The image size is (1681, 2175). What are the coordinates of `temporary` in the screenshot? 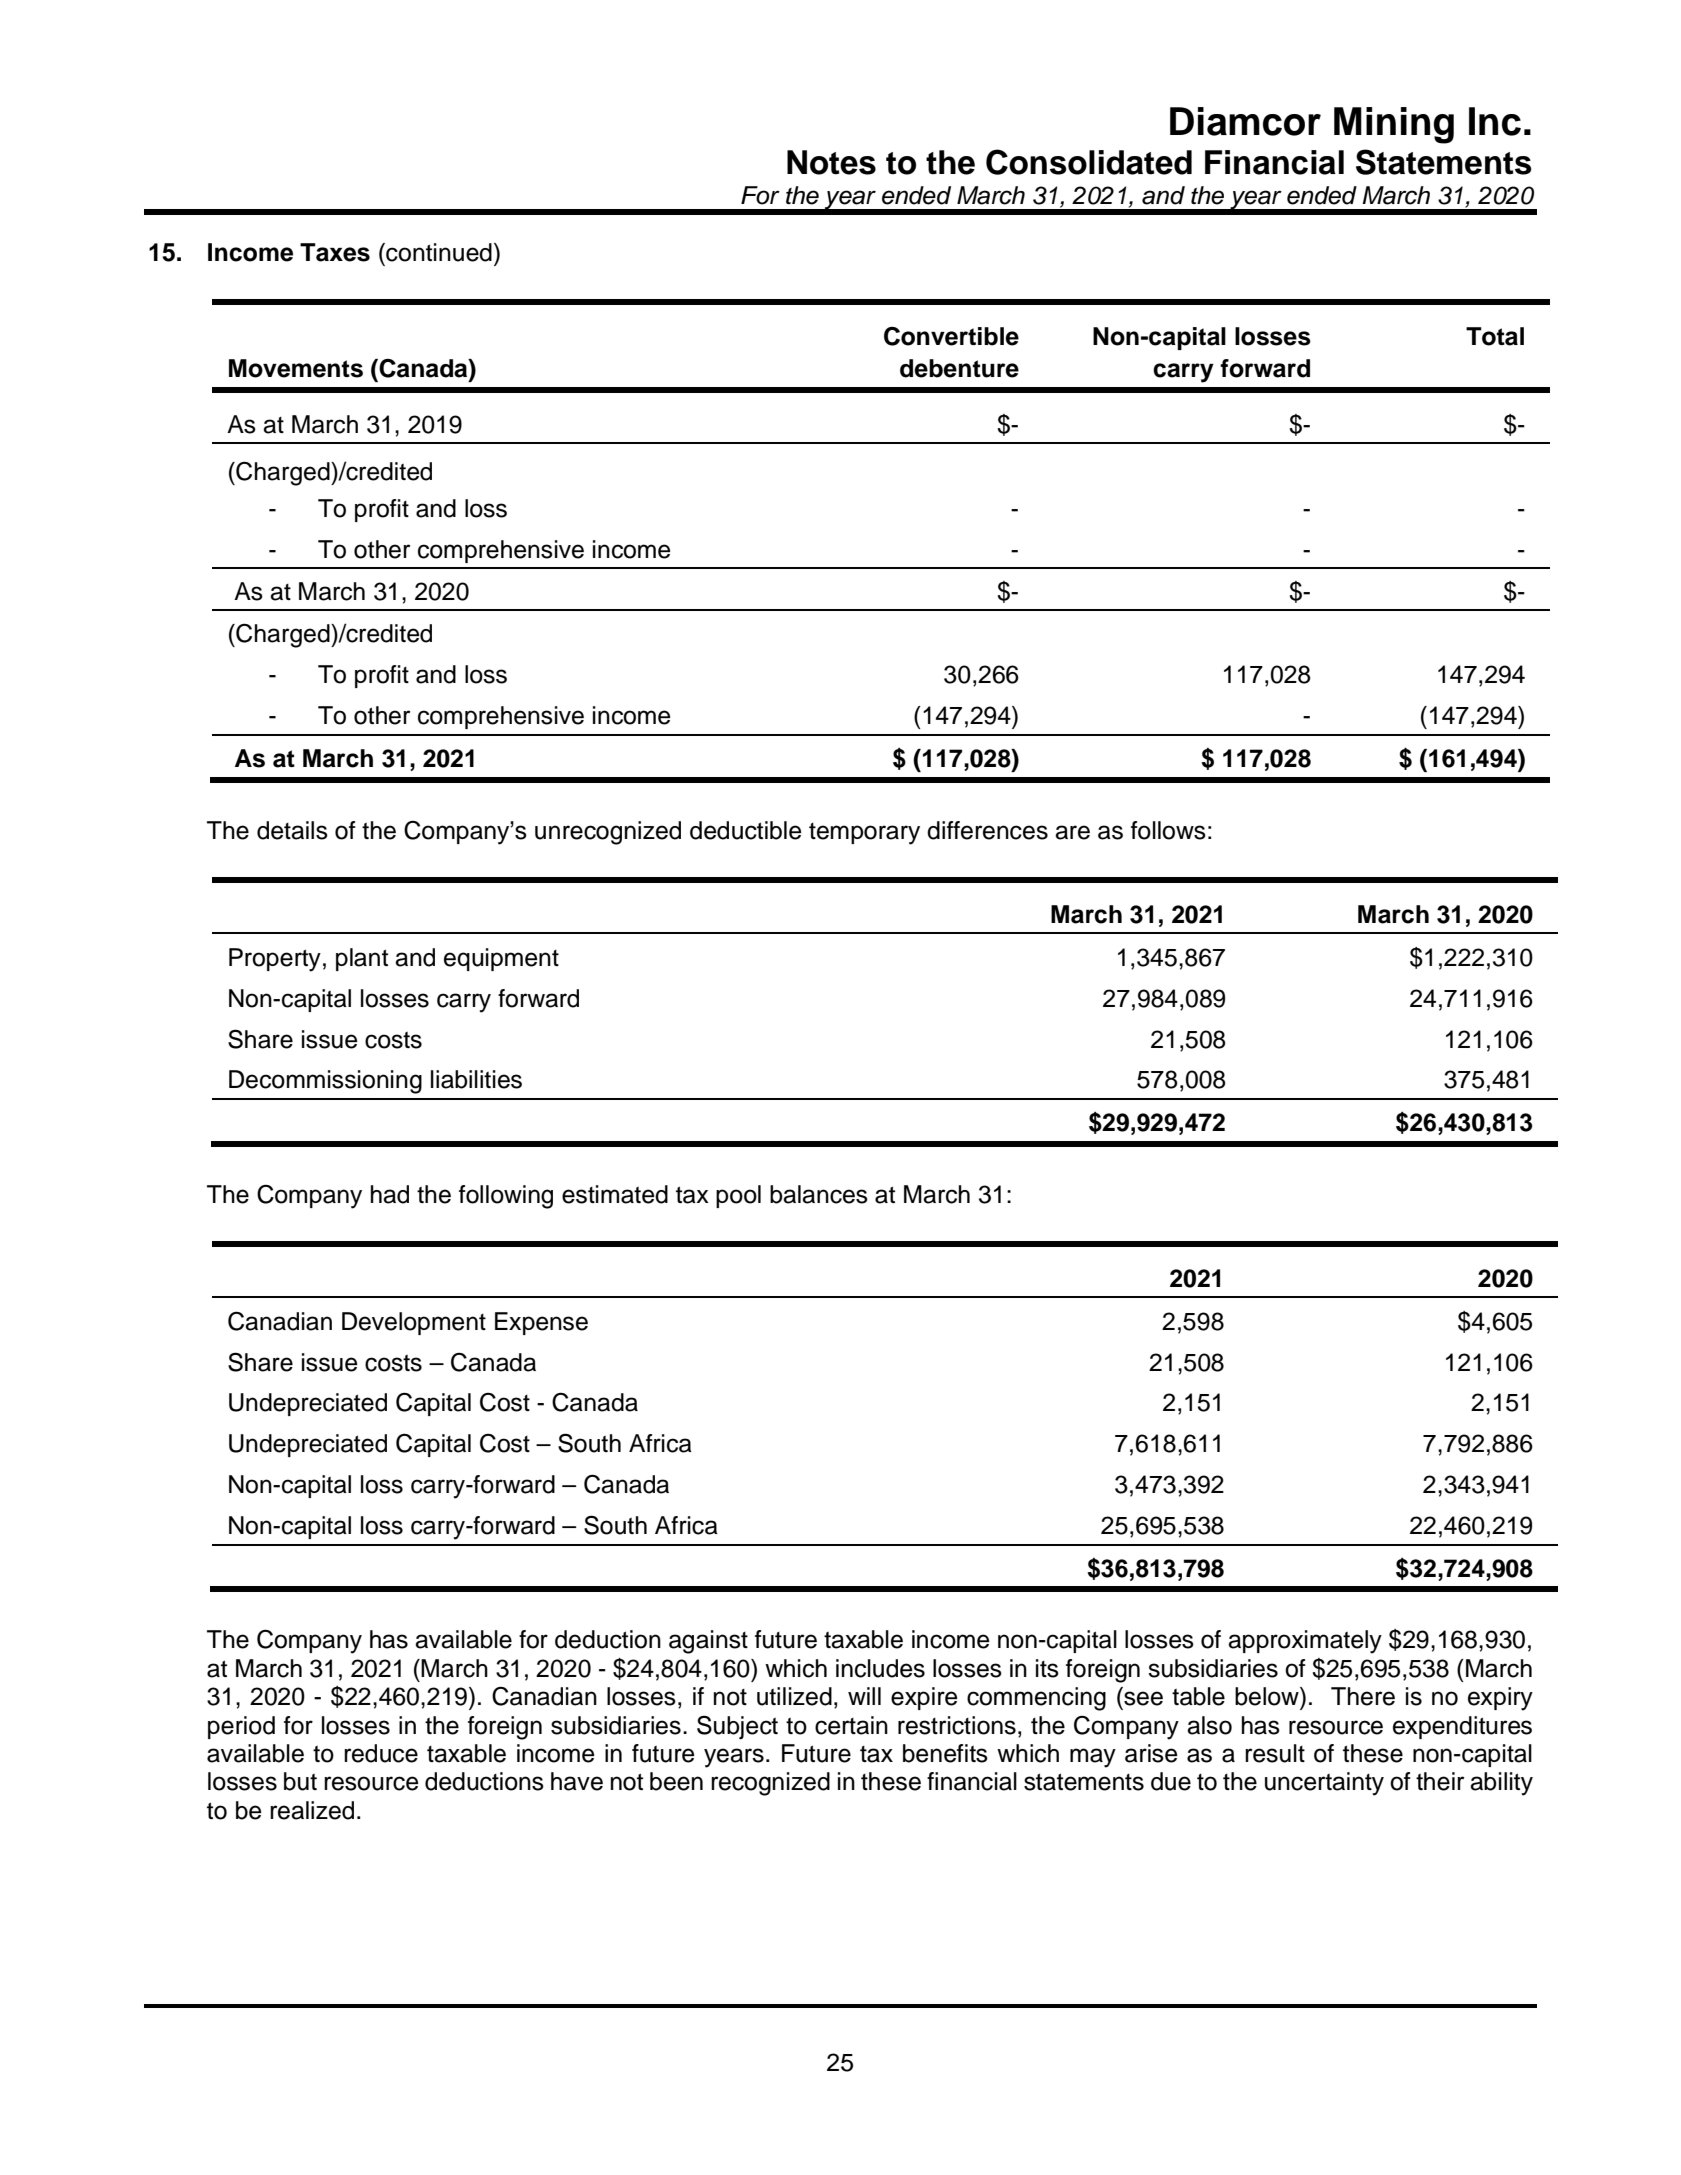 It's located at (864, 834).
